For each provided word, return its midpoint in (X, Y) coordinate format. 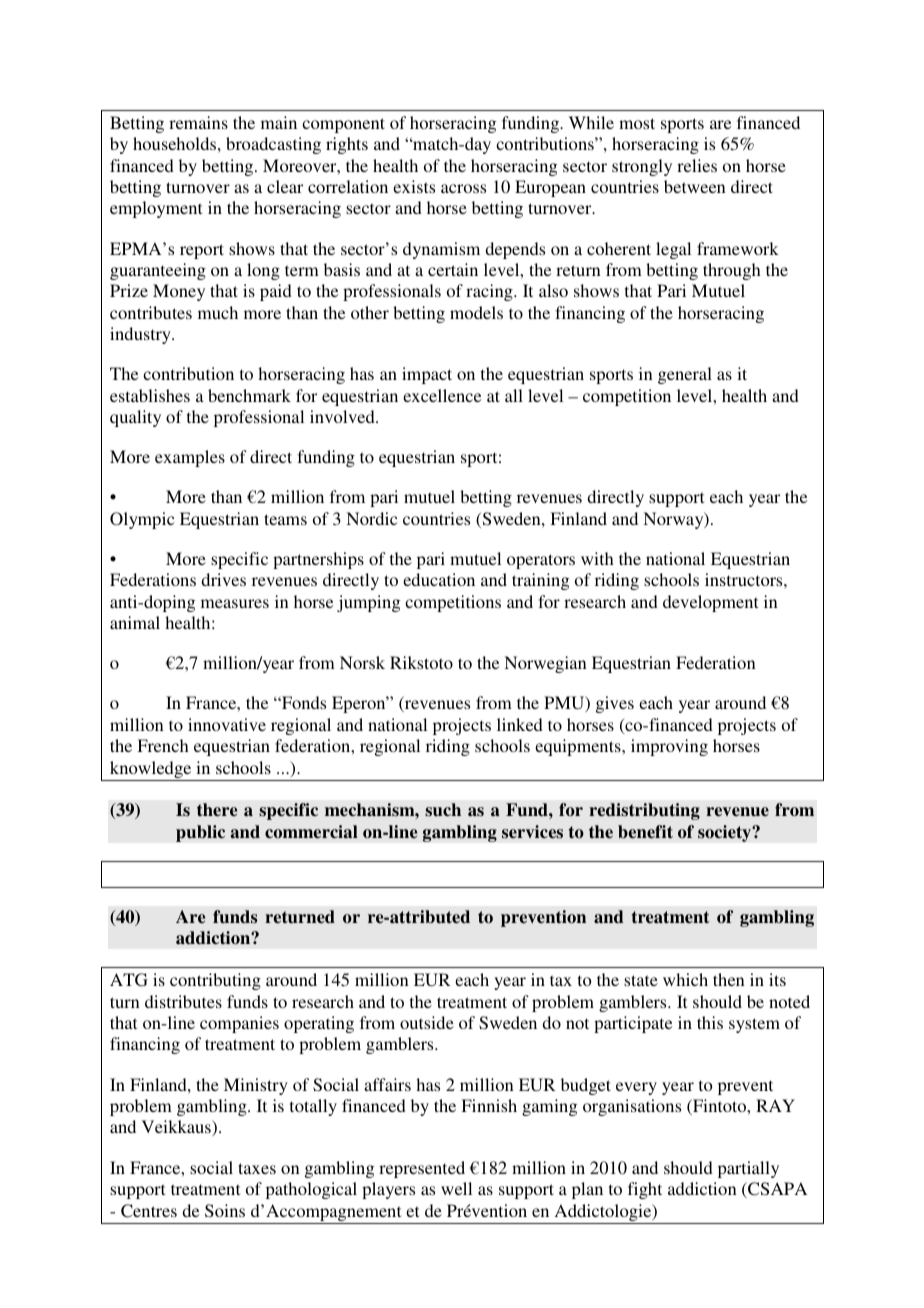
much (218, 312)
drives (223, 579)
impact (427, 375)
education (439, 579)
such (443, 809)
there (217, 810)
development (710, 603)
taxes (257, 1168)
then (729, 979)
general (685, 375)
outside (427, 1022)
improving (669, 747)
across (463, 188)
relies (697, 165)
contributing (215, 981)
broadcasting (273, 145)
